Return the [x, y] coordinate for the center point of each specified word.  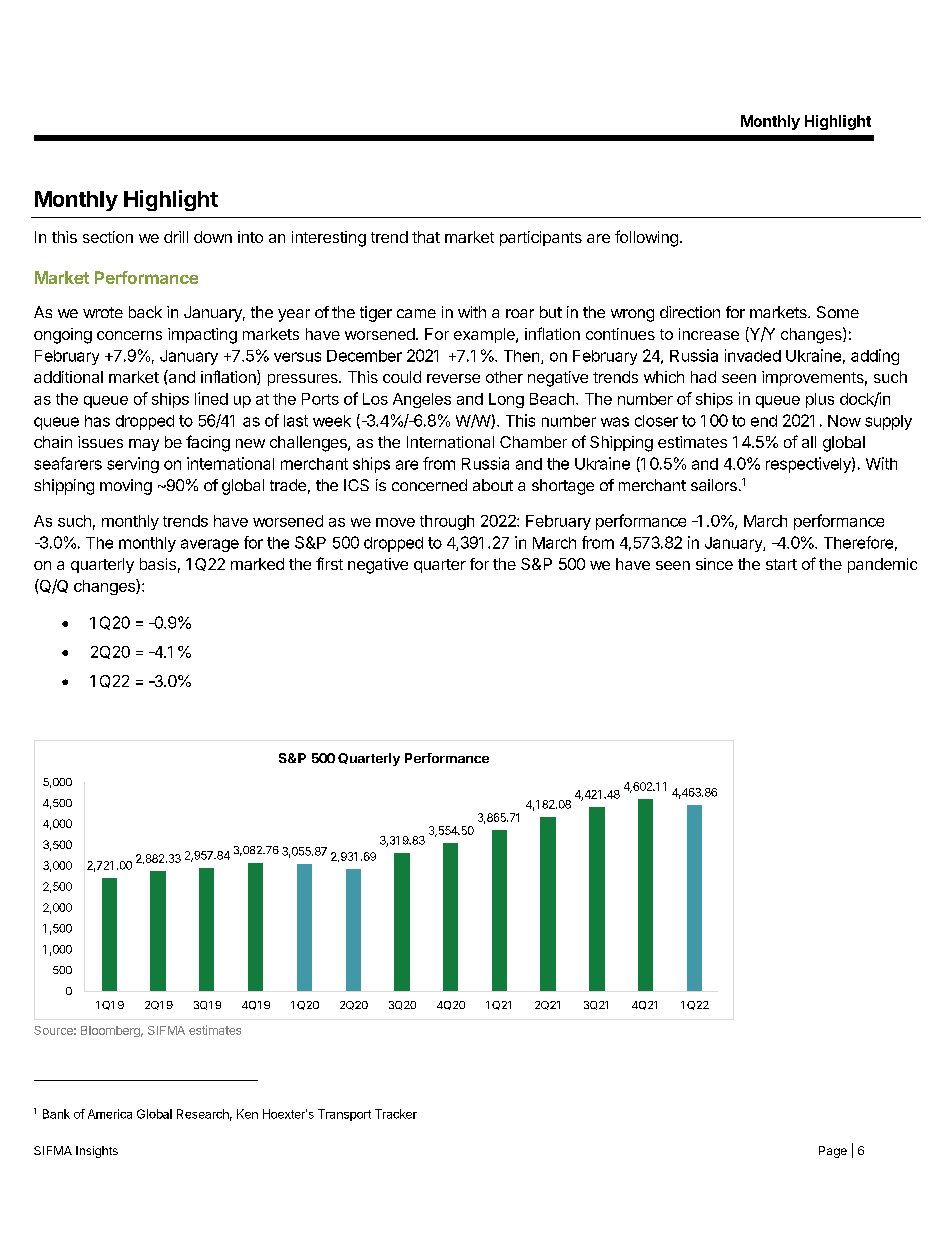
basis [158, 564]
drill [176, 237]
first [329, 563]
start [781, 564]
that [426, 237]
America [110, 1114]
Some [838, 312]
